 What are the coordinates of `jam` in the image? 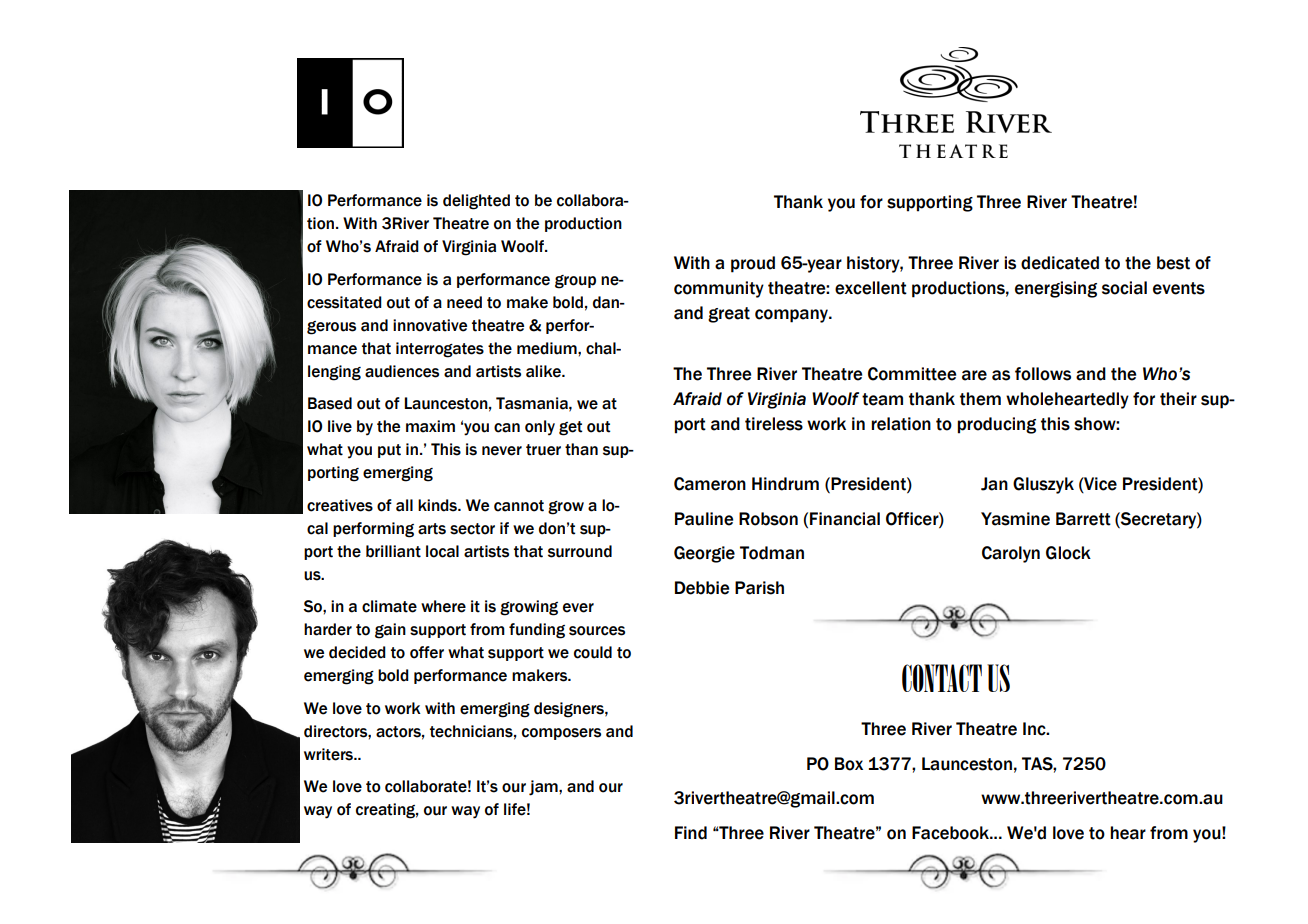 It's located at (544, 788).
